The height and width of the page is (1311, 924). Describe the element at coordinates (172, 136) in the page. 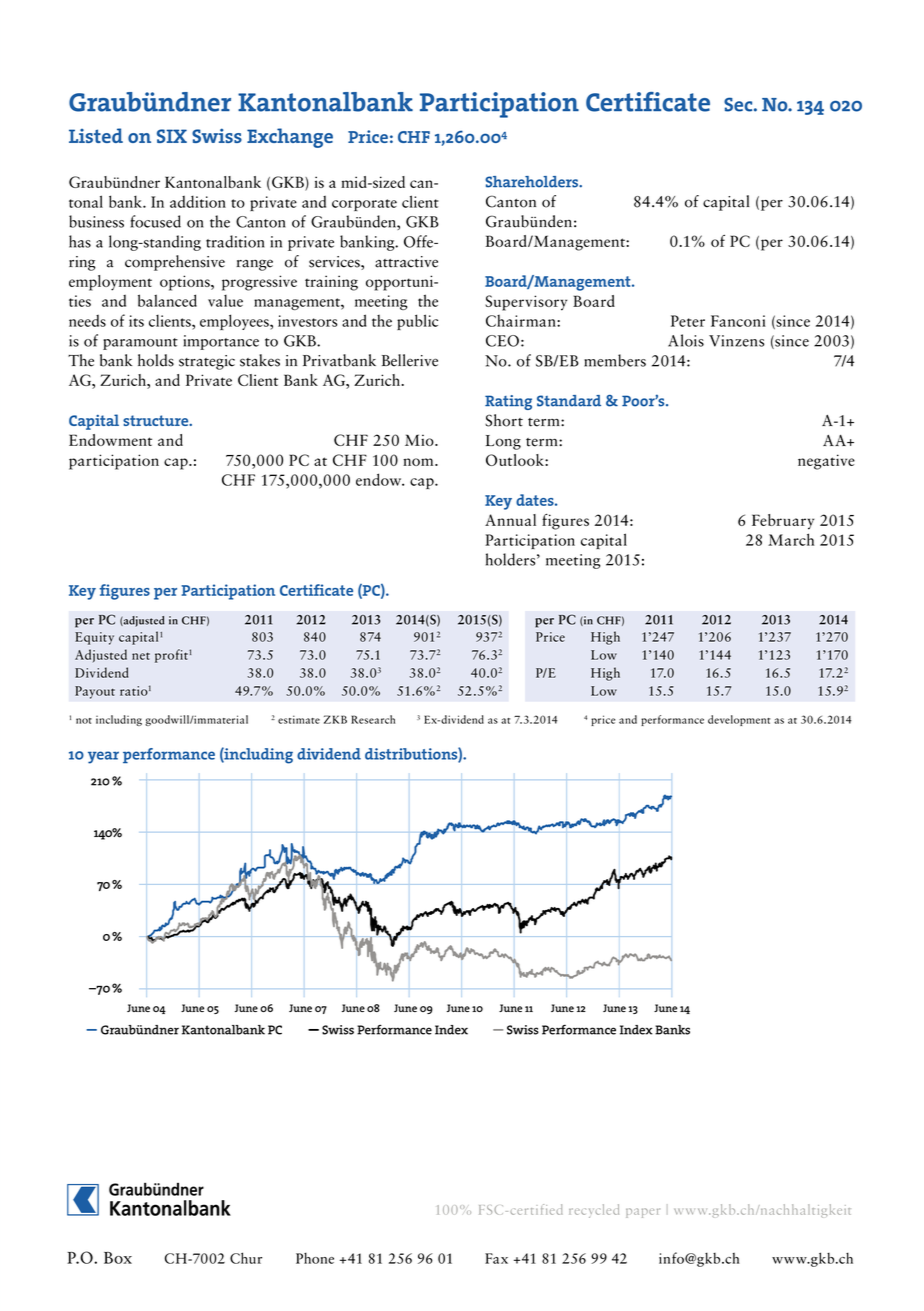

I see `SIX` at that location.
